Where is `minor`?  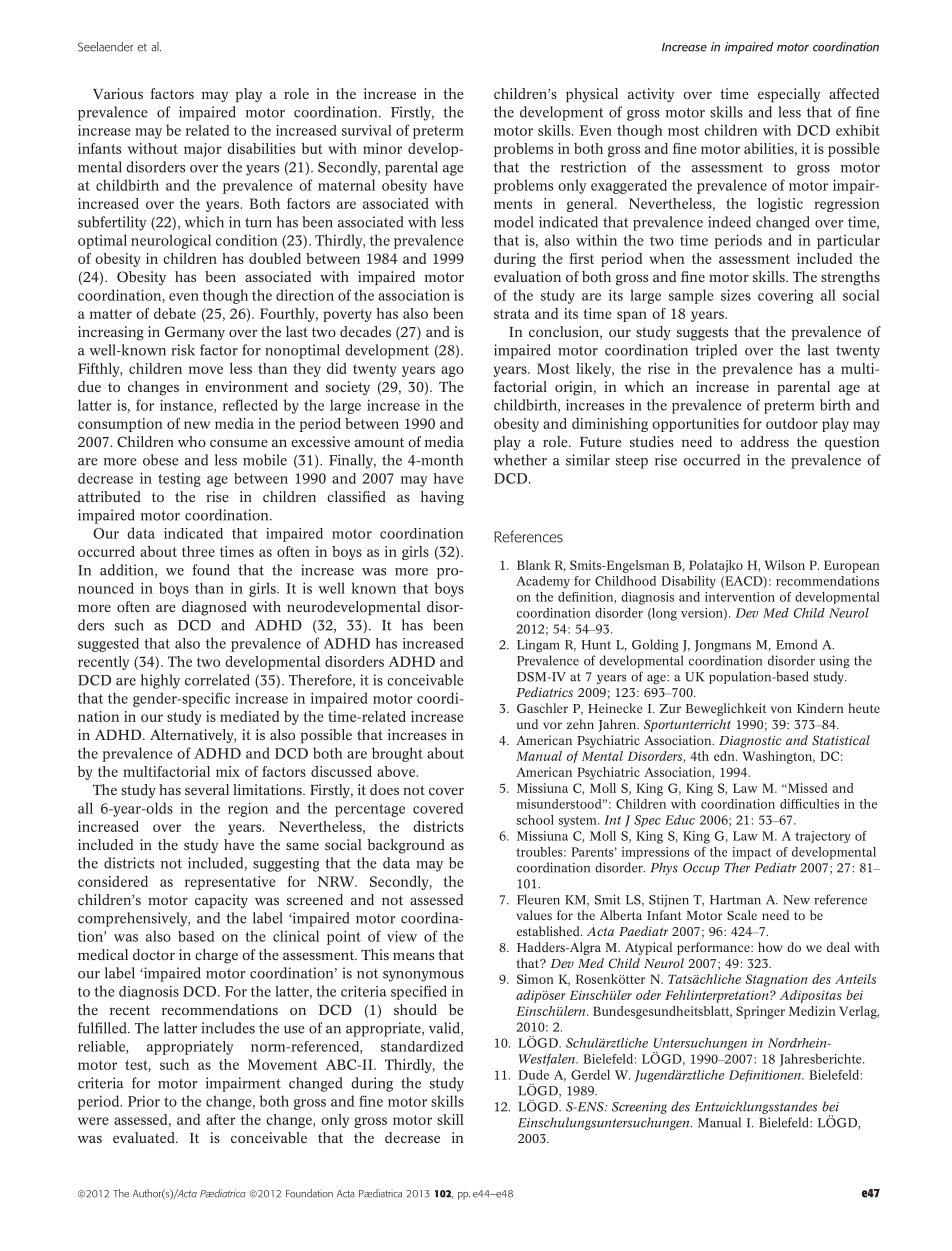
minor is located at coordinates (382, 148).
